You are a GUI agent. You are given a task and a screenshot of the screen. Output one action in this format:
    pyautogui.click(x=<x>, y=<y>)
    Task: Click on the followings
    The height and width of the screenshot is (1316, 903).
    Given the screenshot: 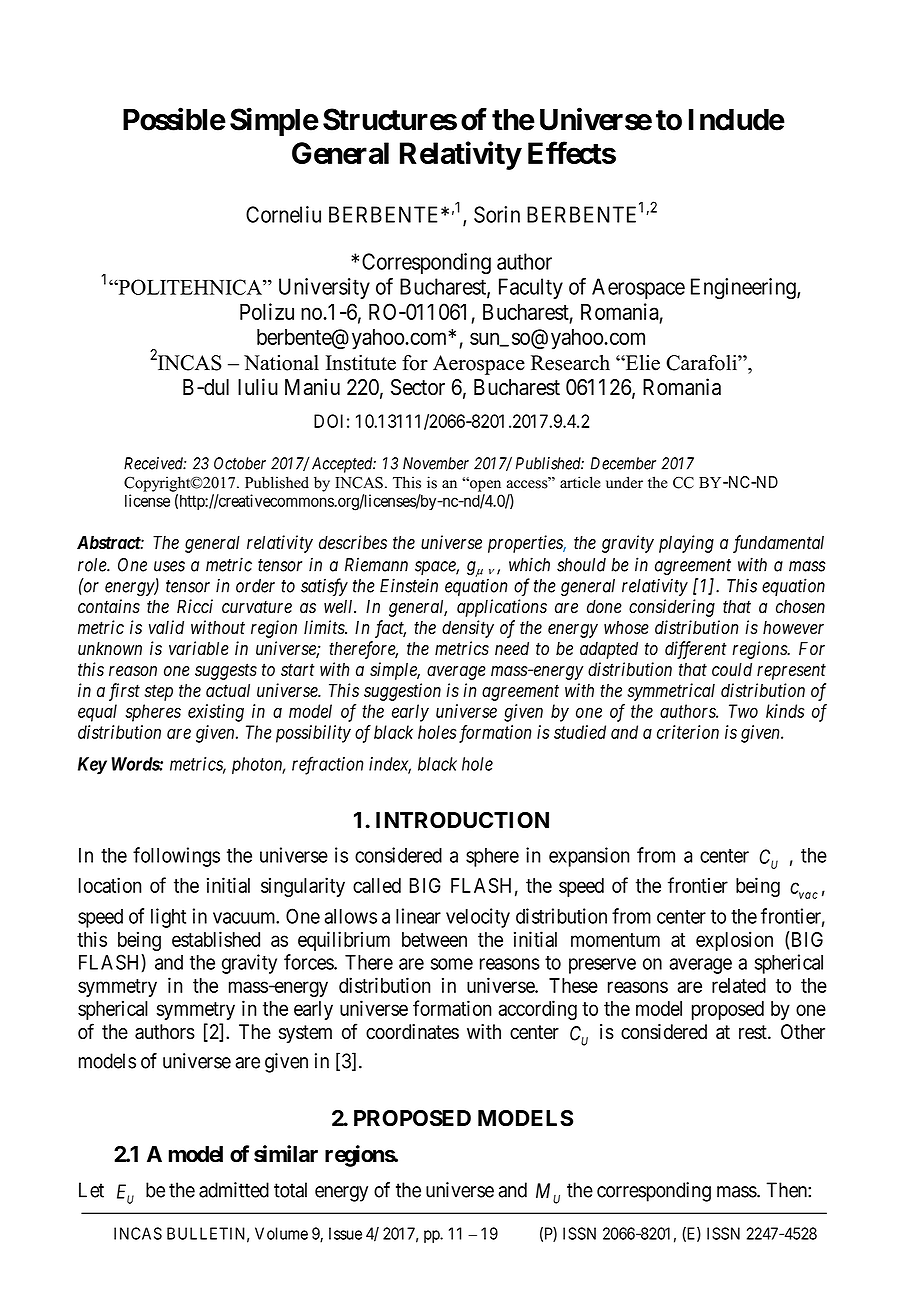 What is the action you would take?
    pyautogui.click(x=176, y=857)
